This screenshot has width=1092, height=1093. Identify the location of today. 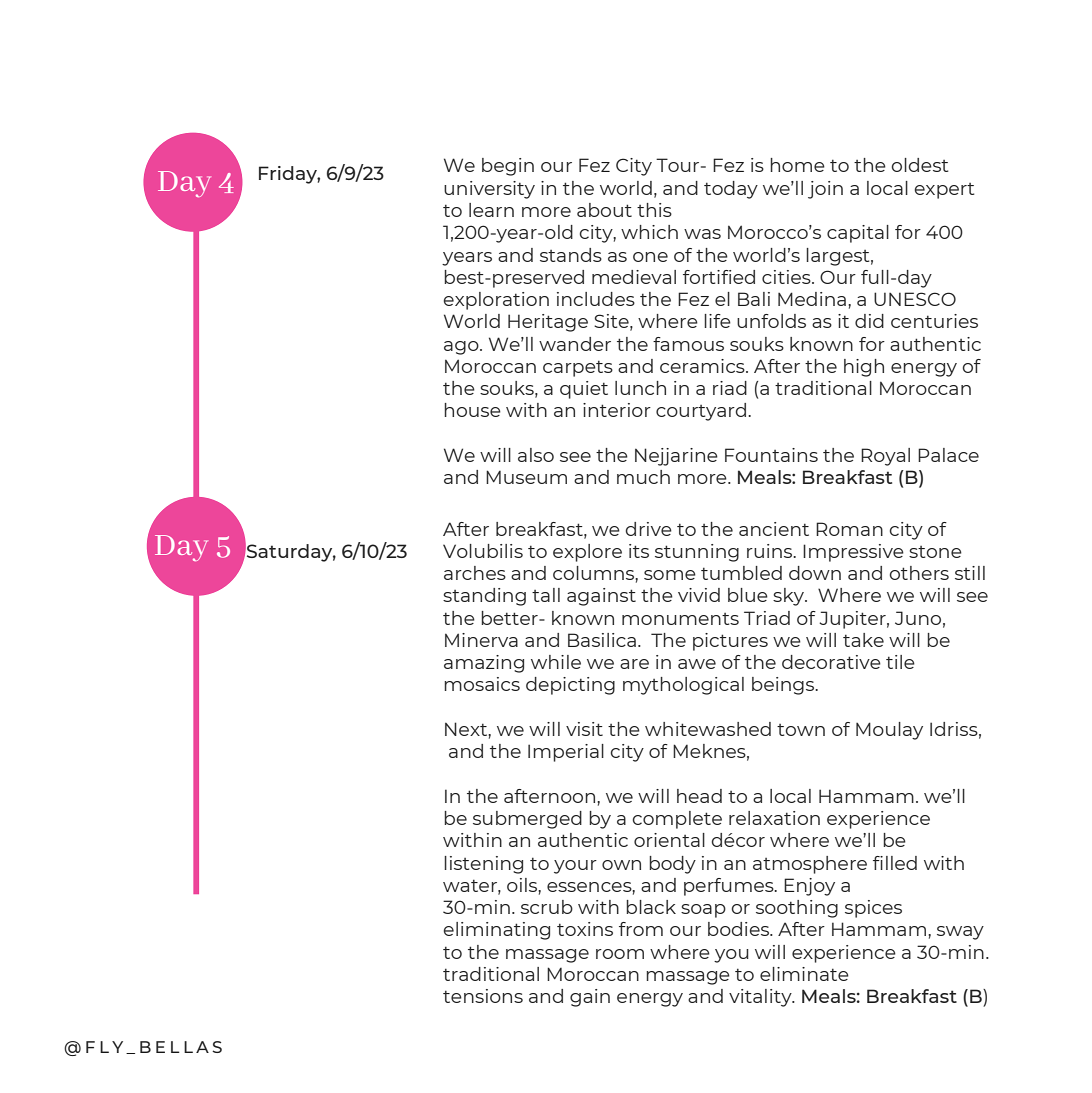
(731, 190).
